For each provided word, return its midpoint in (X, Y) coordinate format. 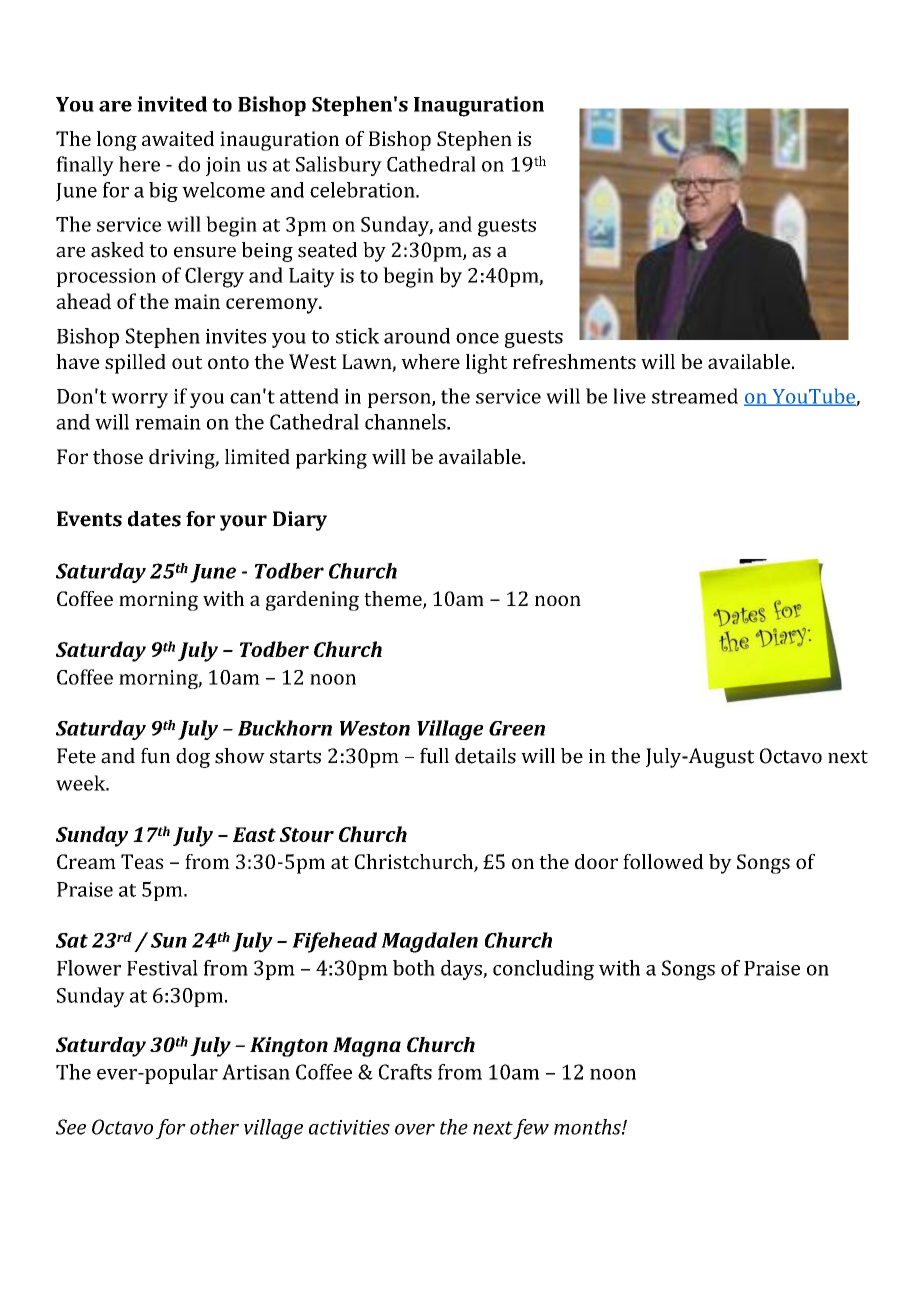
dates (154, 519)
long (117, 141)
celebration (363, 190)
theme (394, 600)
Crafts (405, 1072)
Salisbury (339, 166)
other (214, 1127)
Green (517, 728)
